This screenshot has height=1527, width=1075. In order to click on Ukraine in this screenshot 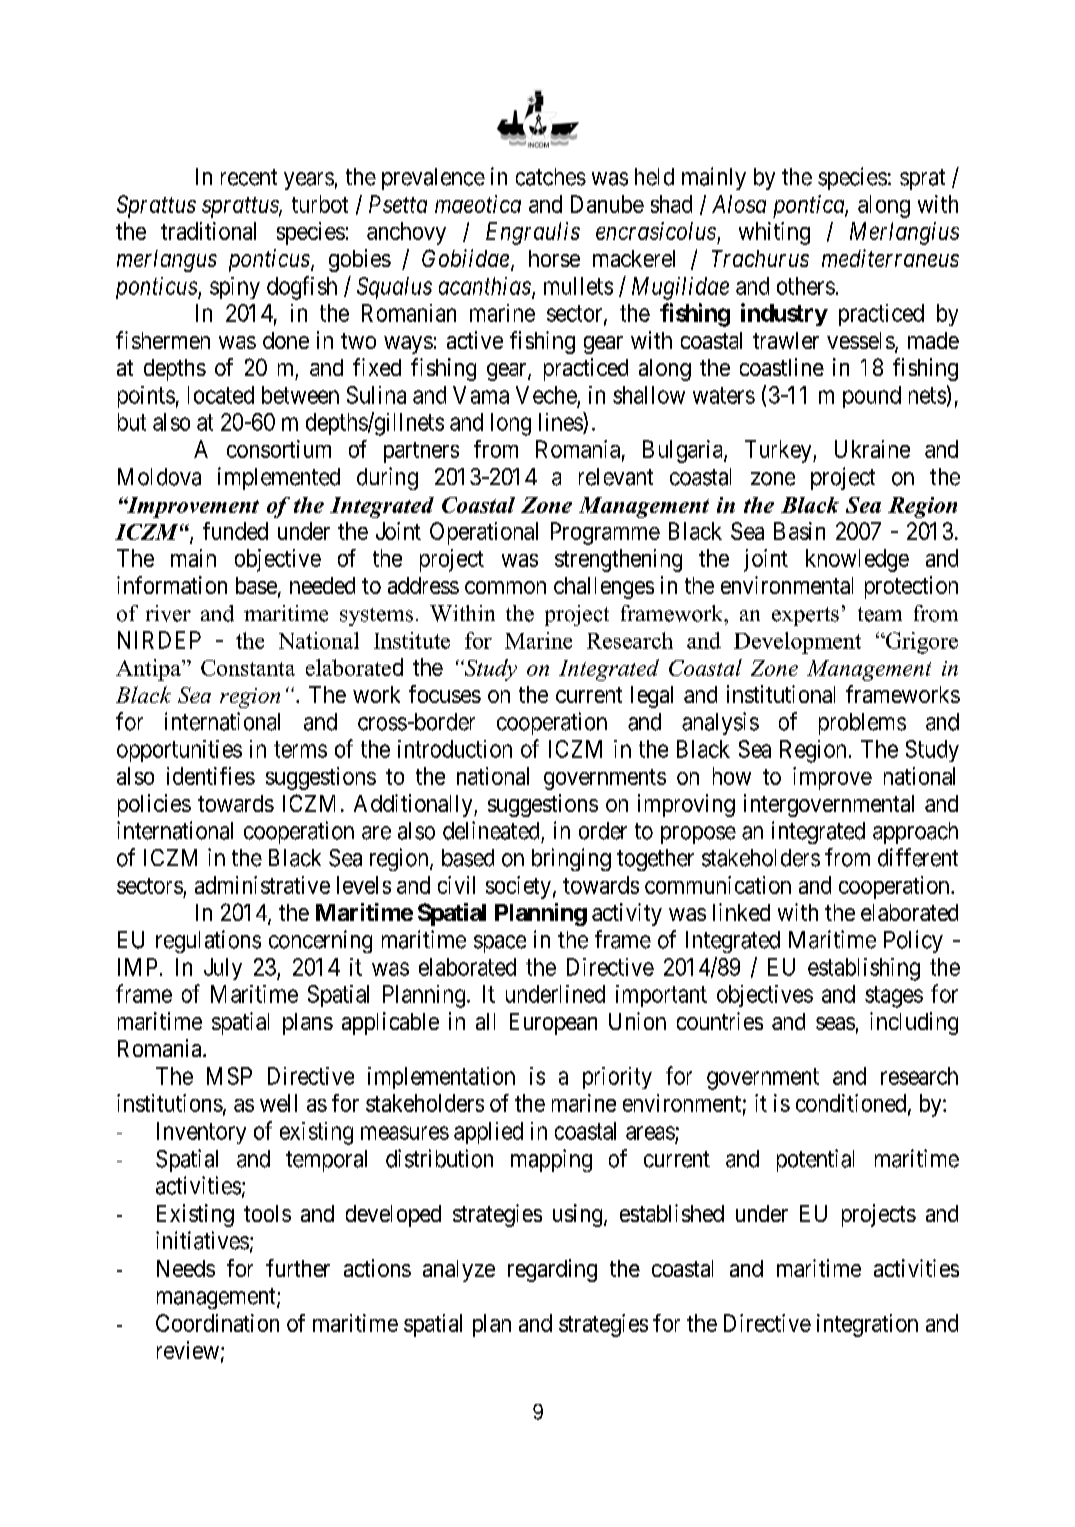, I will do `click(872, 449)`.
